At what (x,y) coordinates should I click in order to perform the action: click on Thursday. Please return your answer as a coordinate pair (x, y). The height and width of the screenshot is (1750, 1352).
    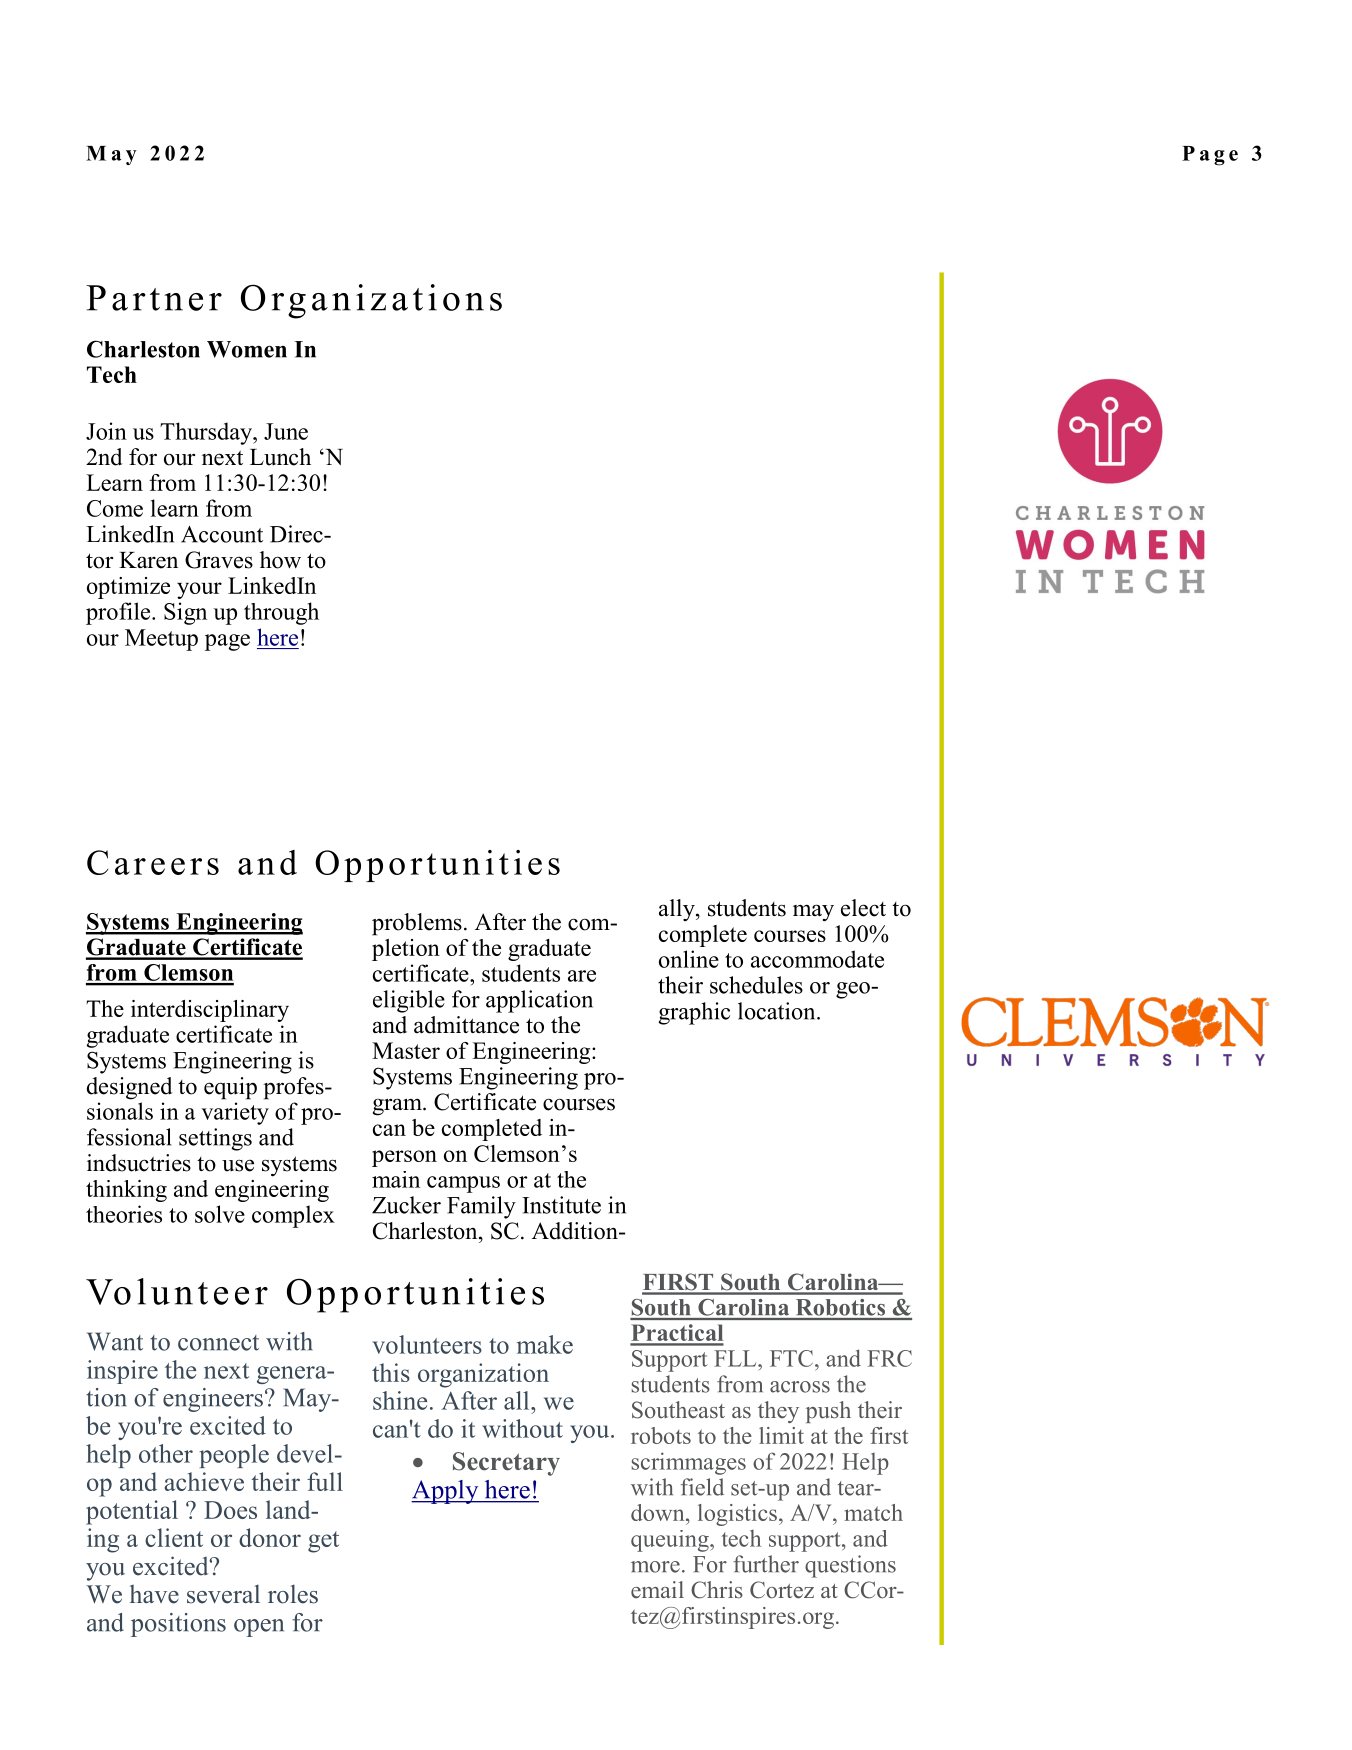
    Looking at the image, I should click on (207, 433).
